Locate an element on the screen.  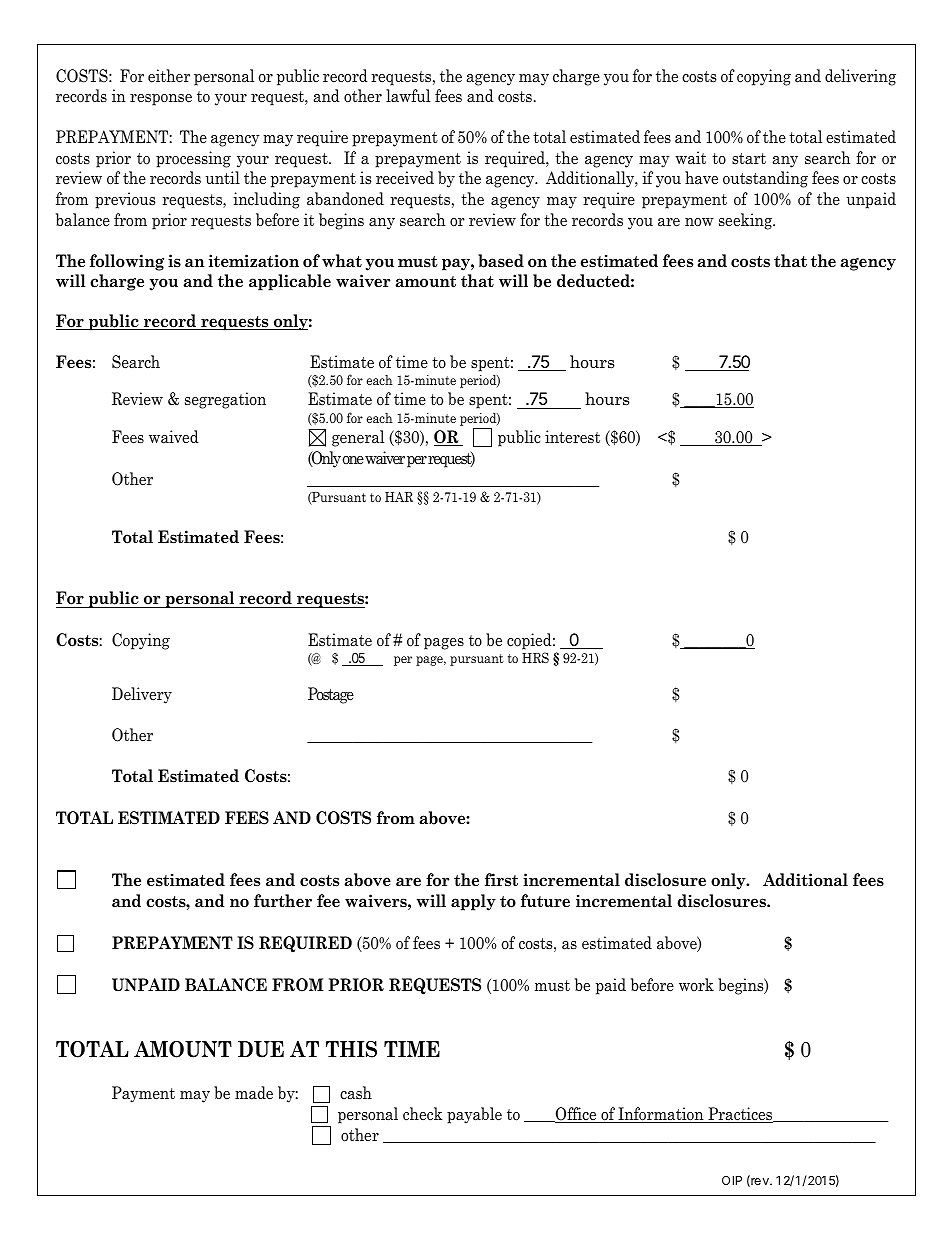
HRS is located at coordinates (535, 657).
